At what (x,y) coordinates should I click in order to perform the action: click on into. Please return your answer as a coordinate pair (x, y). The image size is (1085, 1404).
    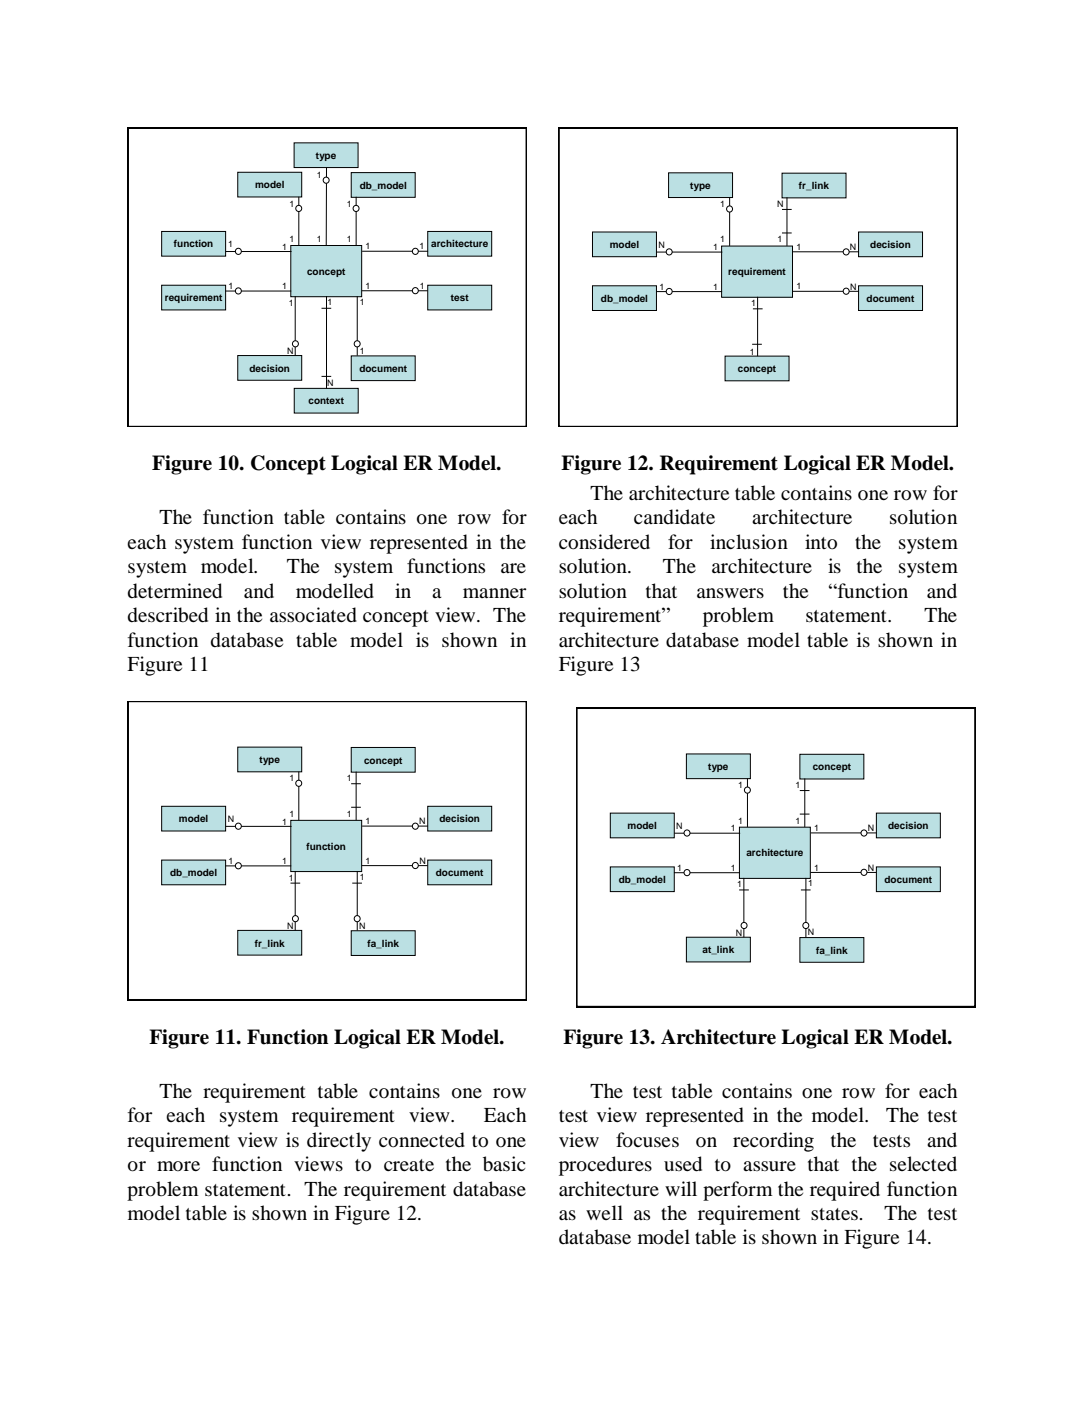
    Looking at the image, I should click on (821, 542).
